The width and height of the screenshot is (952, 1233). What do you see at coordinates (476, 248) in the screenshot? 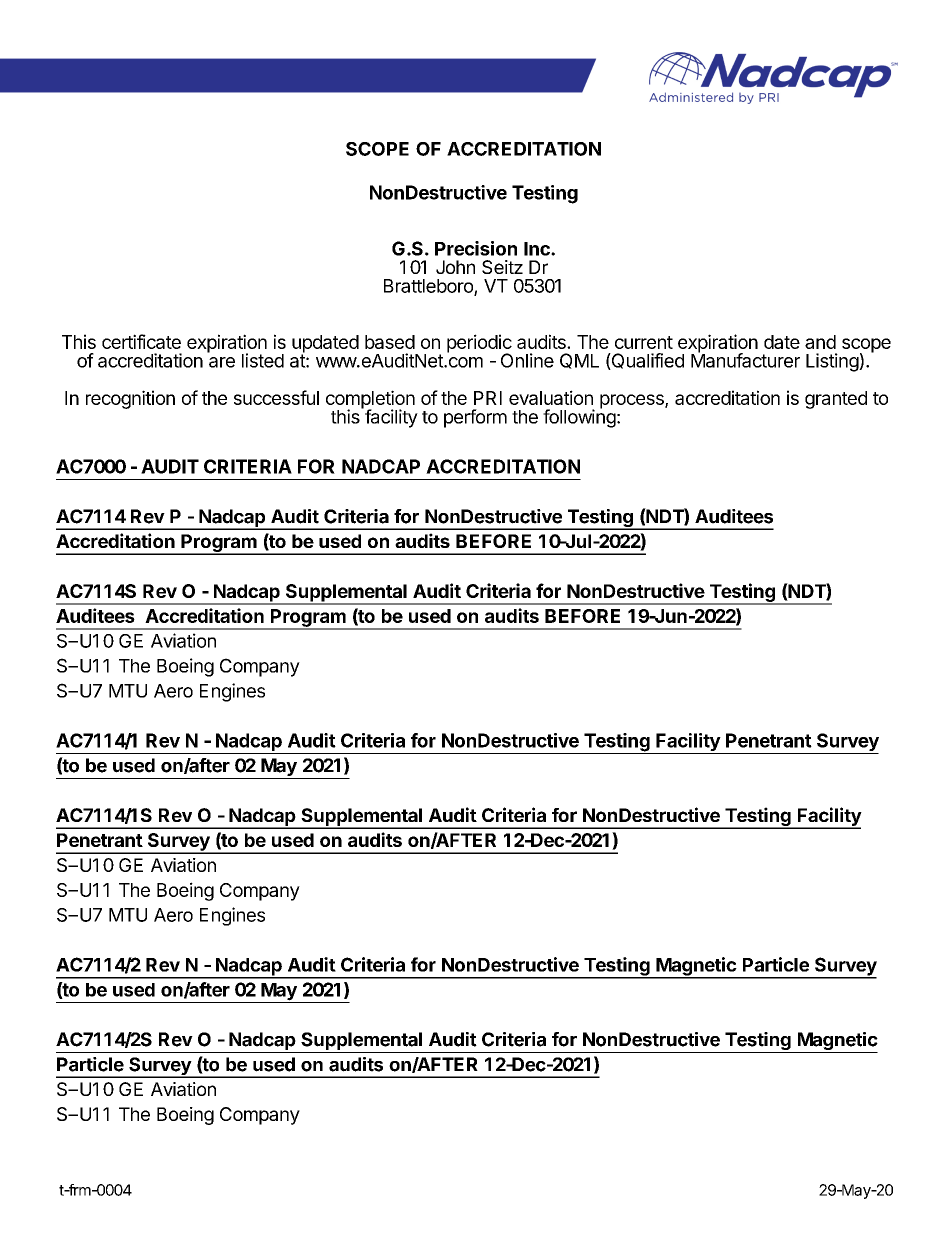
I see `Precision` at bounding box center [476, 248].
